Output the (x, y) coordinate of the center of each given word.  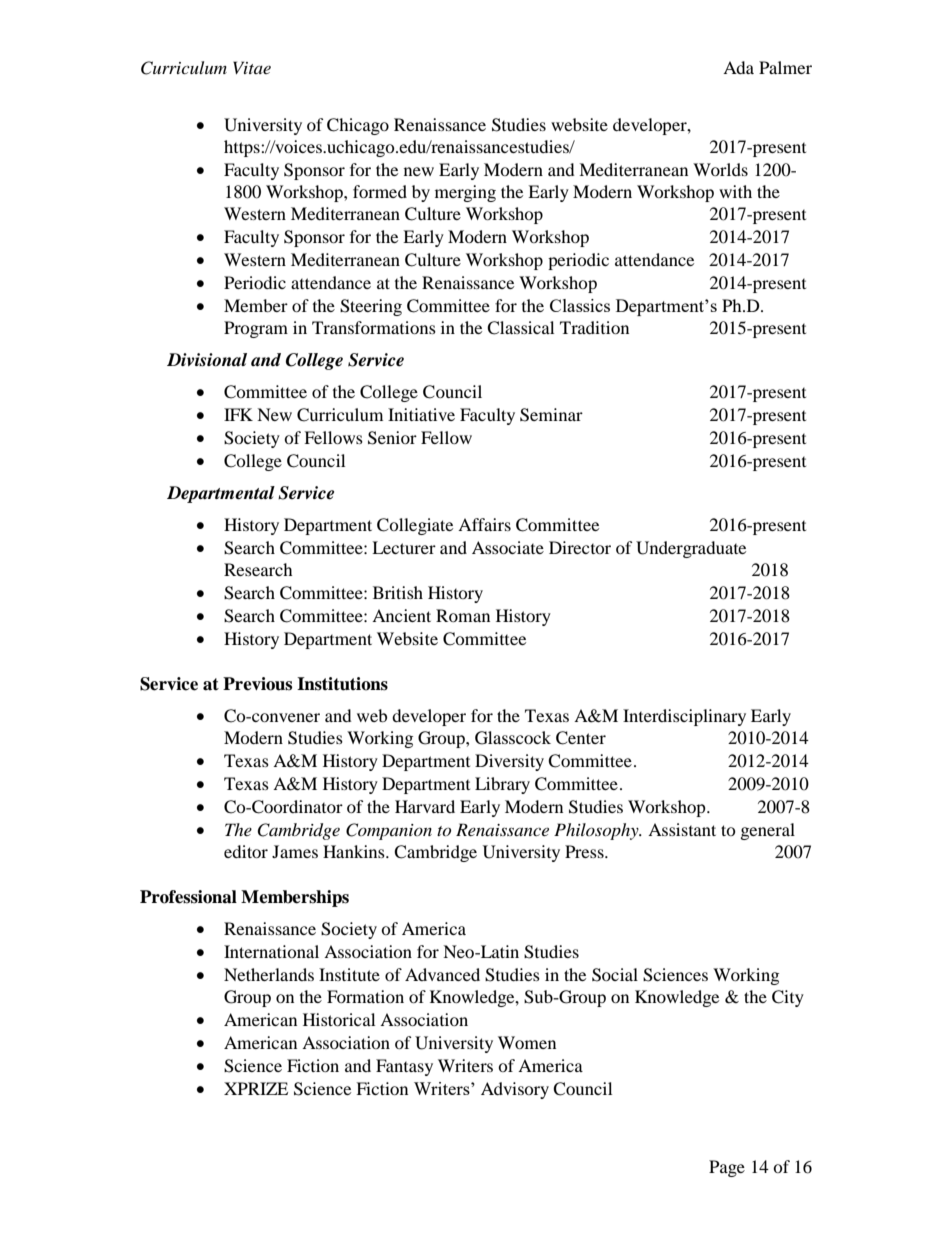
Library (502, 785)
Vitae (252, 67)
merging (465, 193)
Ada (738, 67)
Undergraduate (691, 549)
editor (246, 851)
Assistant (682, 829)
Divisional (207, 360)
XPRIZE (256, 1088)
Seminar (551, 415)
